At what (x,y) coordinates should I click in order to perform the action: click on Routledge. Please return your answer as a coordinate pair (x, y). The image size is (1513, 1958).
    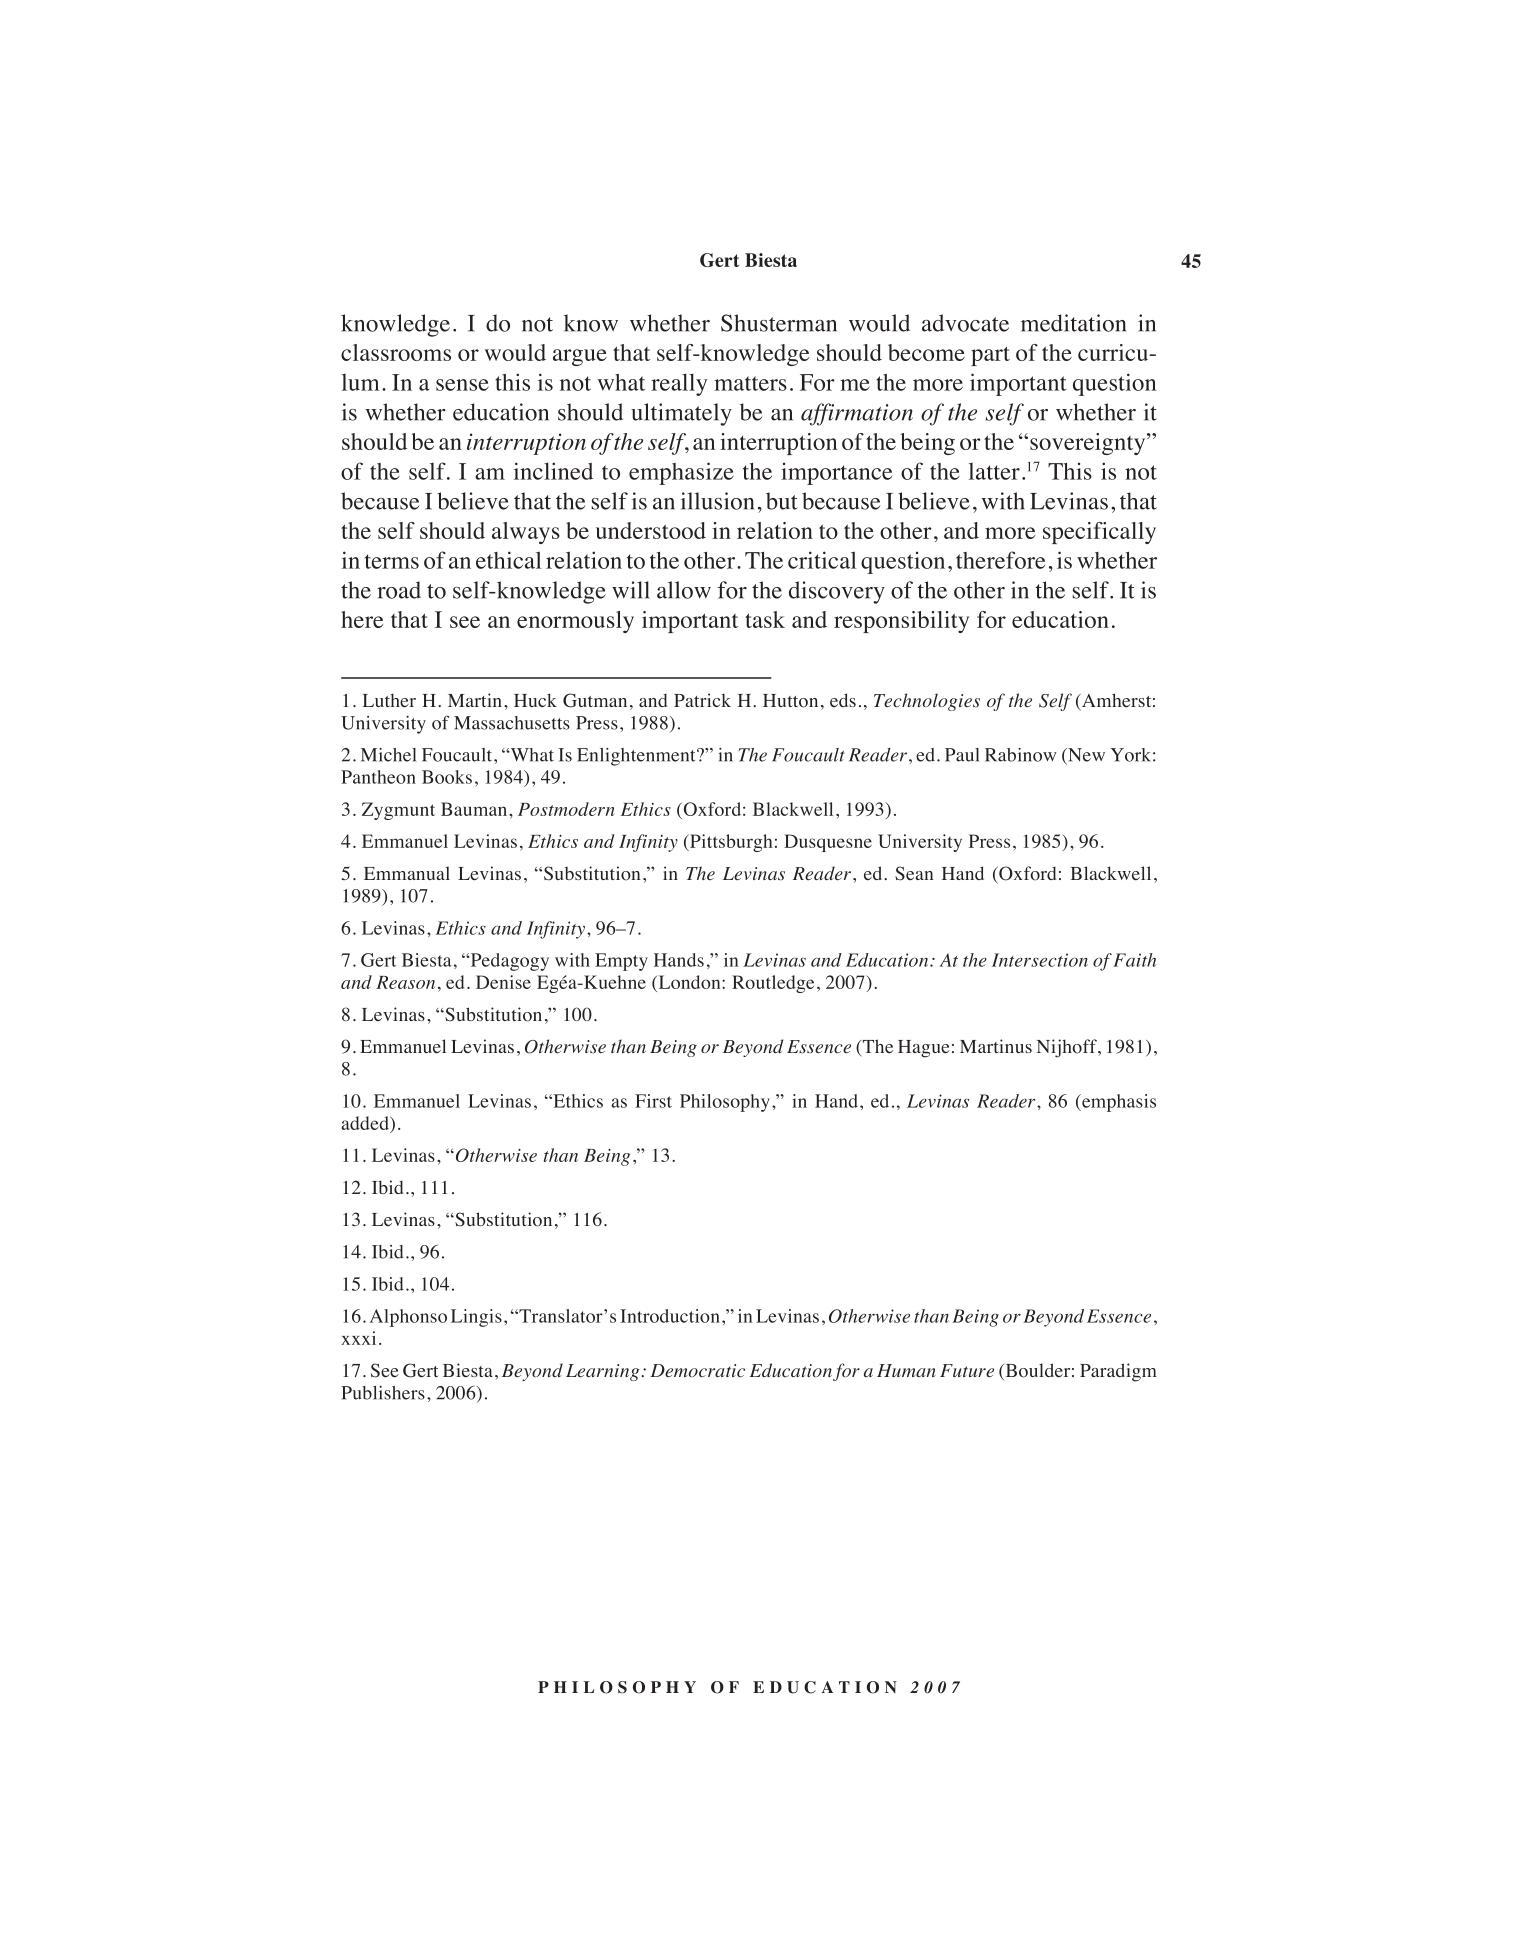
    Looking at the image, I should click on (773, 984).
